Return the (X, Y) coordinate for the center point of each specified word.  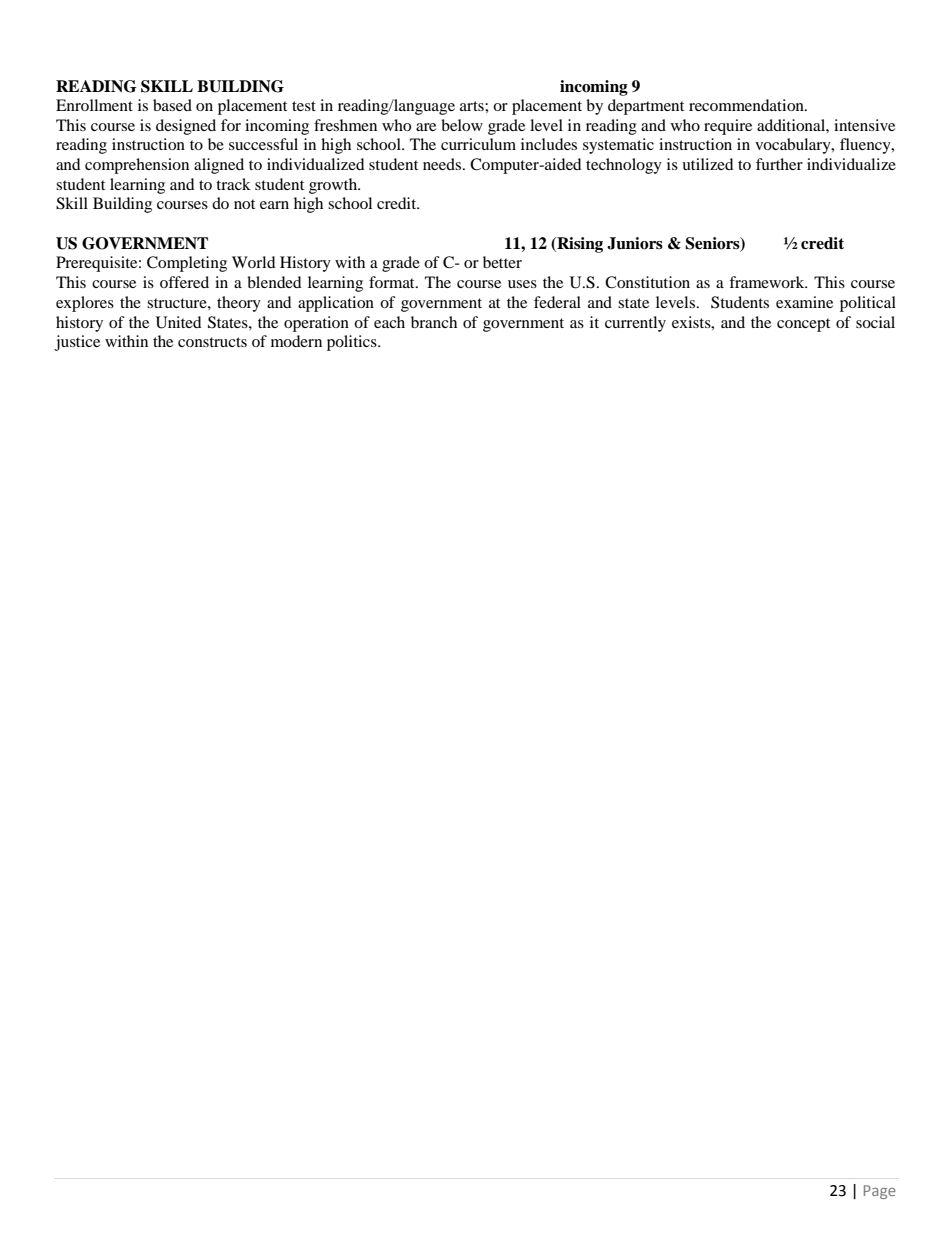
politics (353, 343)
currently (635, 324)
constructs (212, 342)
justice (77, 343)
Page (880, 1192)
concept (803, 325)
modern (296, 341)
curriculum (478, 144)
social (875, 322)
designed (186, 127)
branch (434, 322)
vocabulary (794, 146)
